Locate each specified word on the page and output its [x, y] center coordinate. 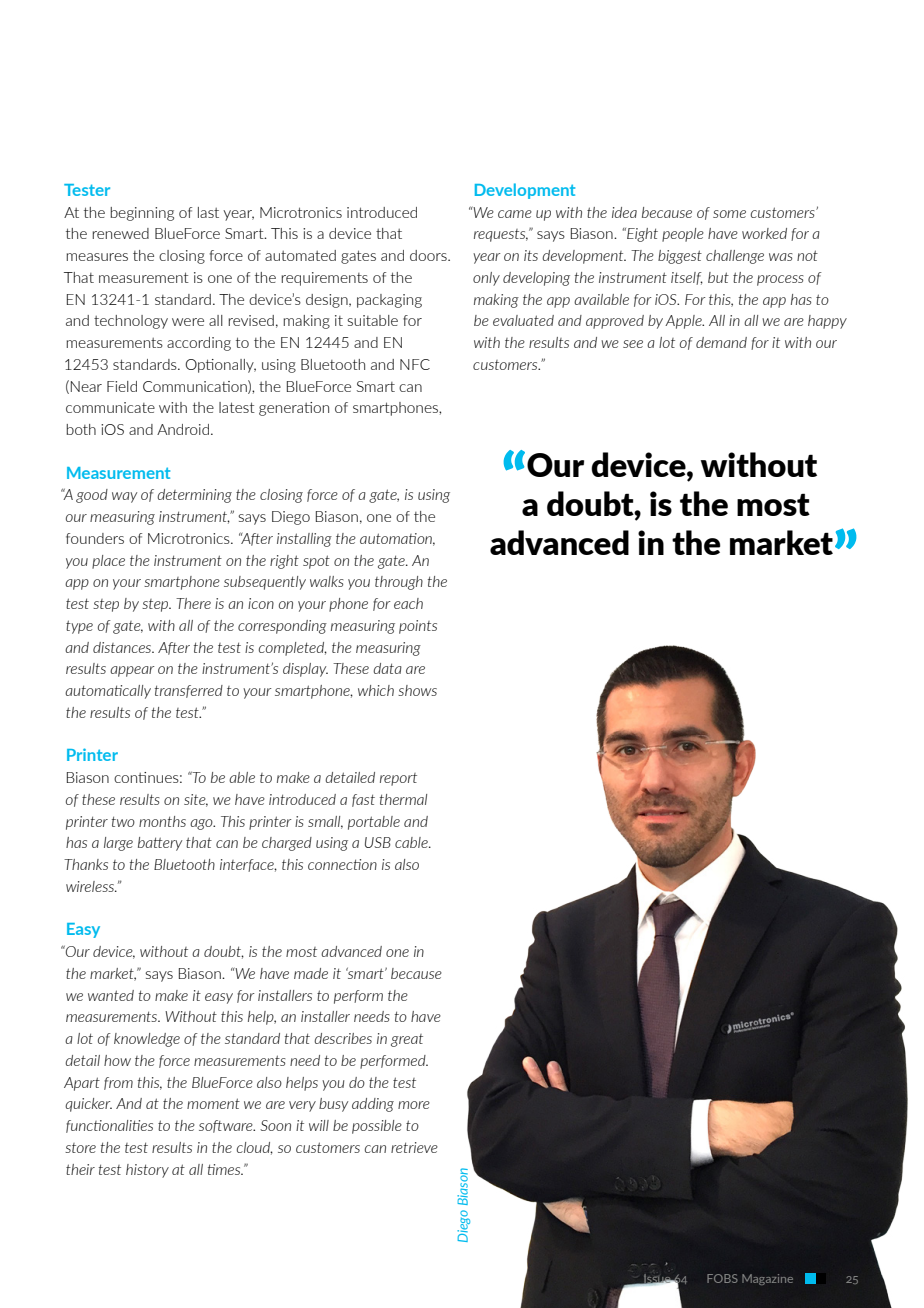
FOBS [722, 1278]
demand [721, 342]
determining [194, 496]
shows [417, 690]
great [407, 1040]
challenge [735, 257]
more [414, 1105]
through [399, 583]
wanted [111, 995]
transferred [189, 691]
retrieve [414, 1147]
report [398, 779]
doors [429, 255]
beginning [142, 214]
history [147, 1171]
